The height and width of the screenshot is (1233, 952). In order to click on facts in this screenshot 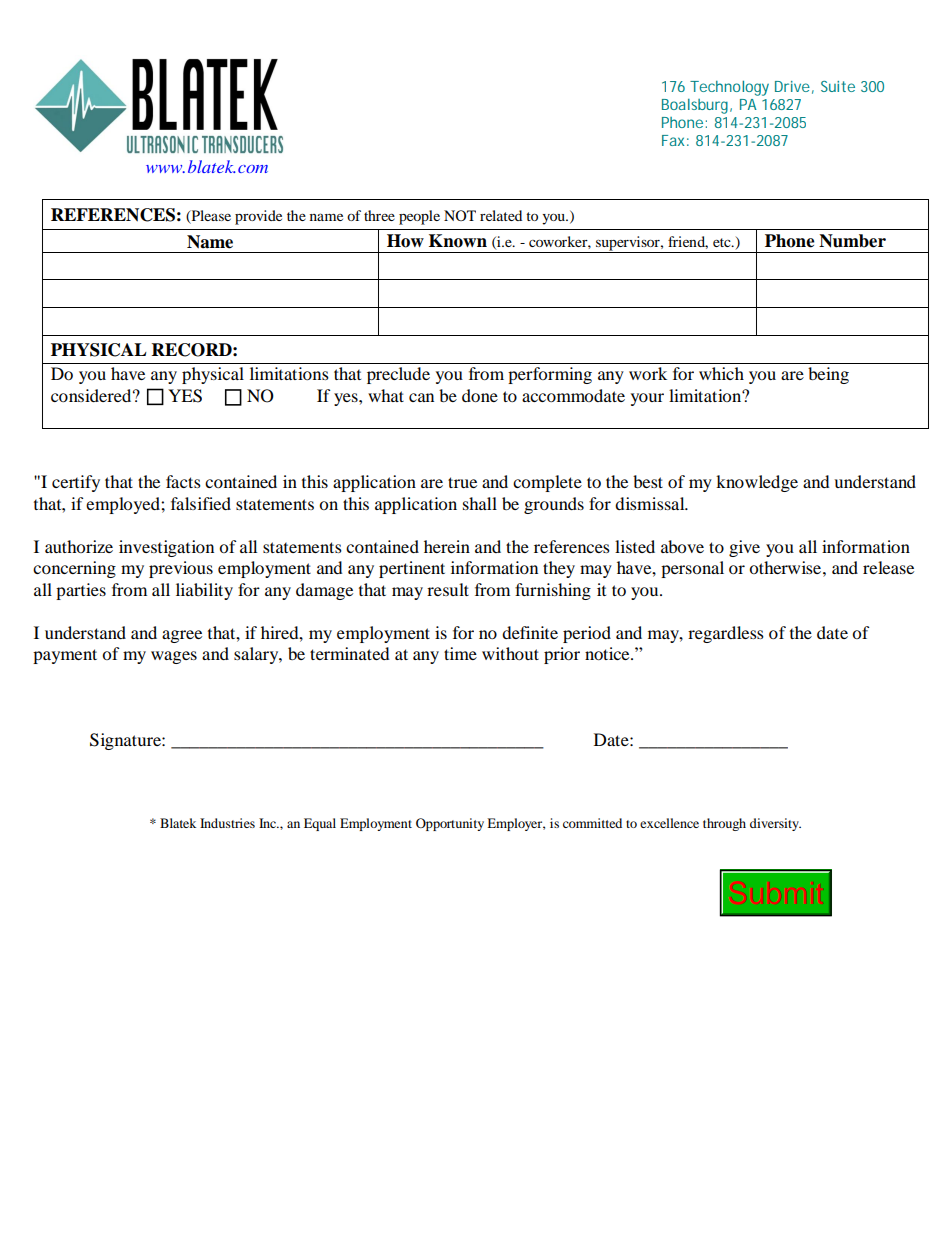, I will do `click(183, 481)`.
